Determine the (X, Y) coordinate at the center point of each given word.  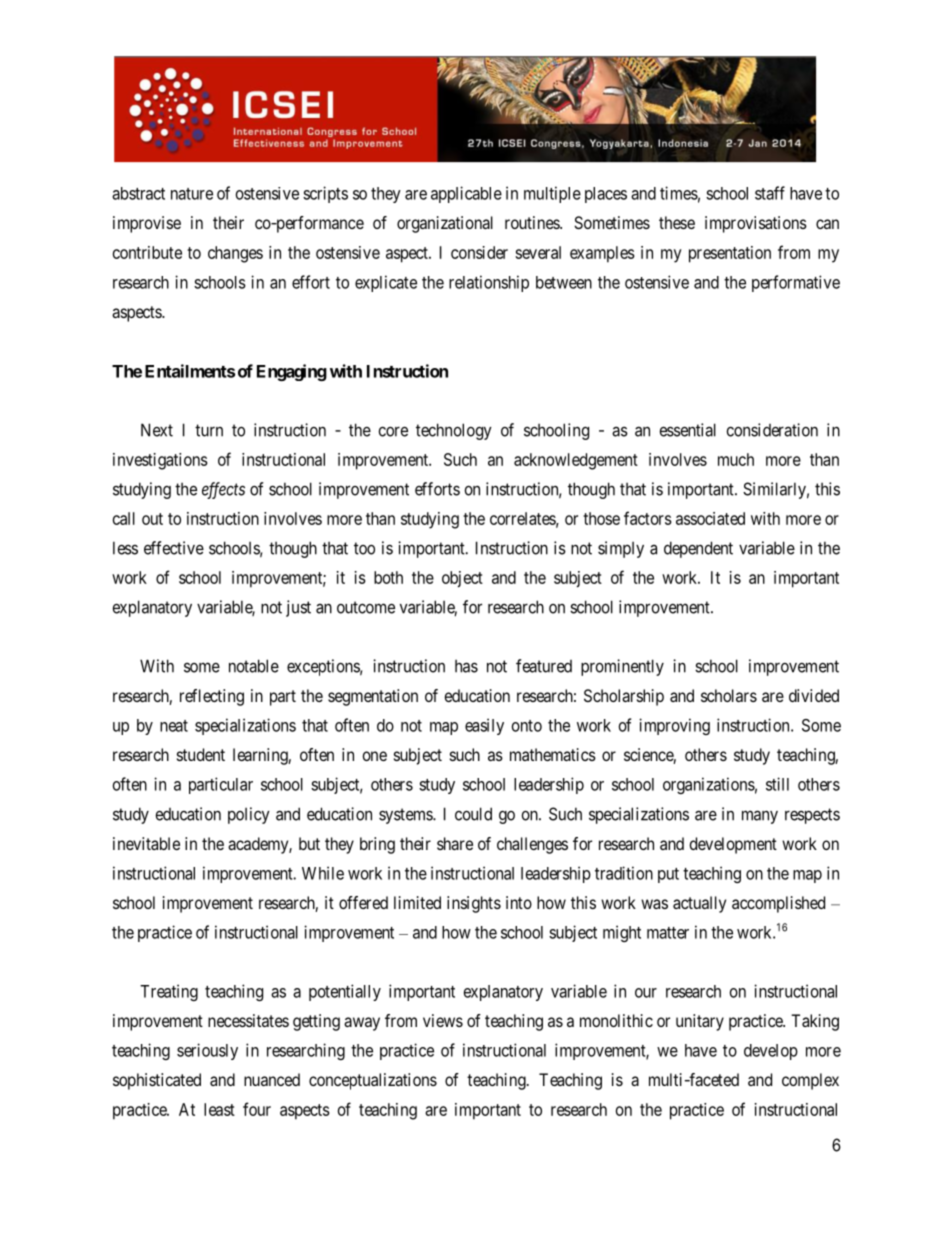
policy (249, 815)
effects (223, 490)
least (219, 1109)
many (760, 817)
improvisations (756, 224)
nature (192, 194)
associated (710, 518)
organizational (445, 224)
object (462, 579)
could (473, 814)
